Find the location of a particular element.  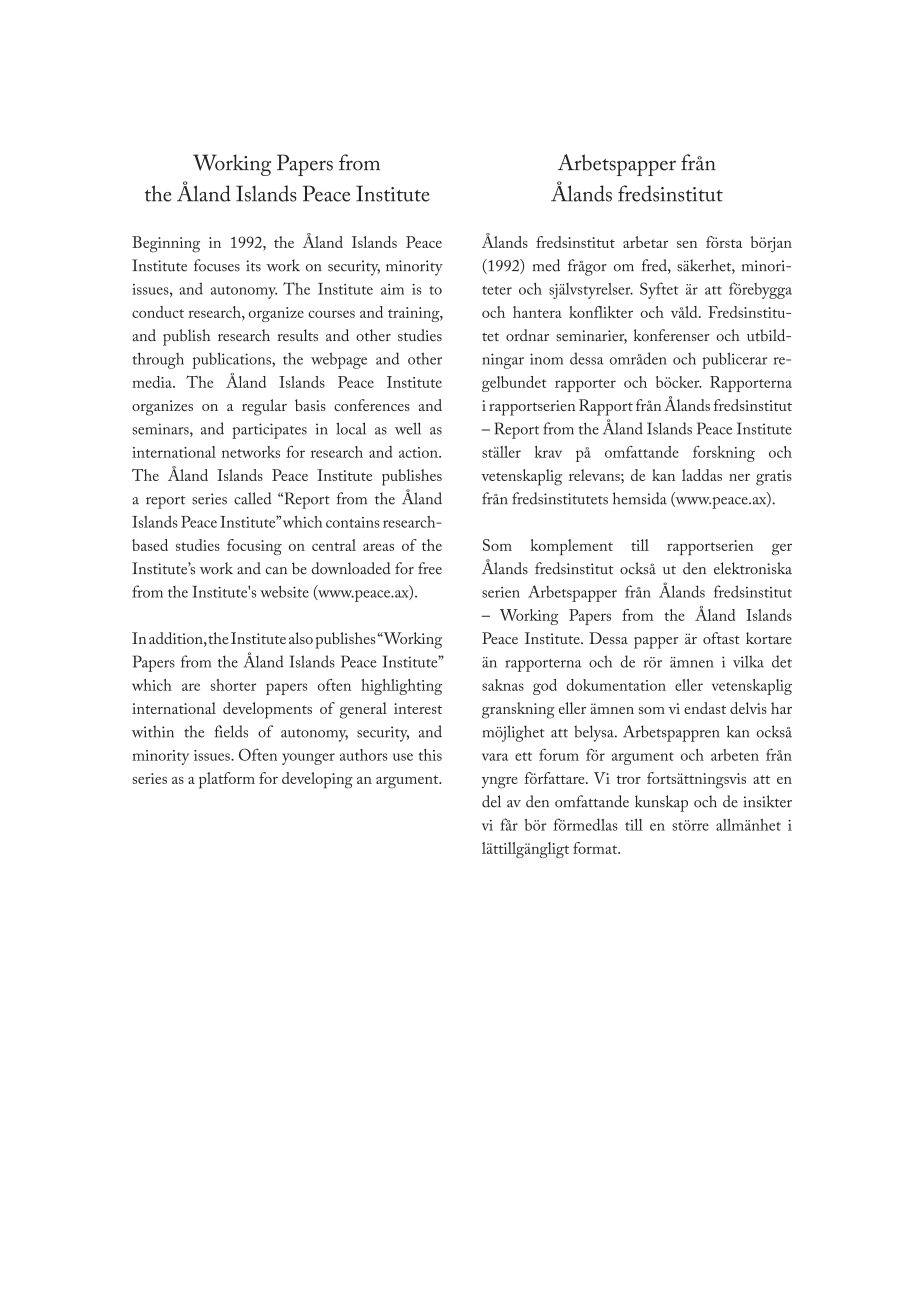

platform is located at coordinates (227, 780).
